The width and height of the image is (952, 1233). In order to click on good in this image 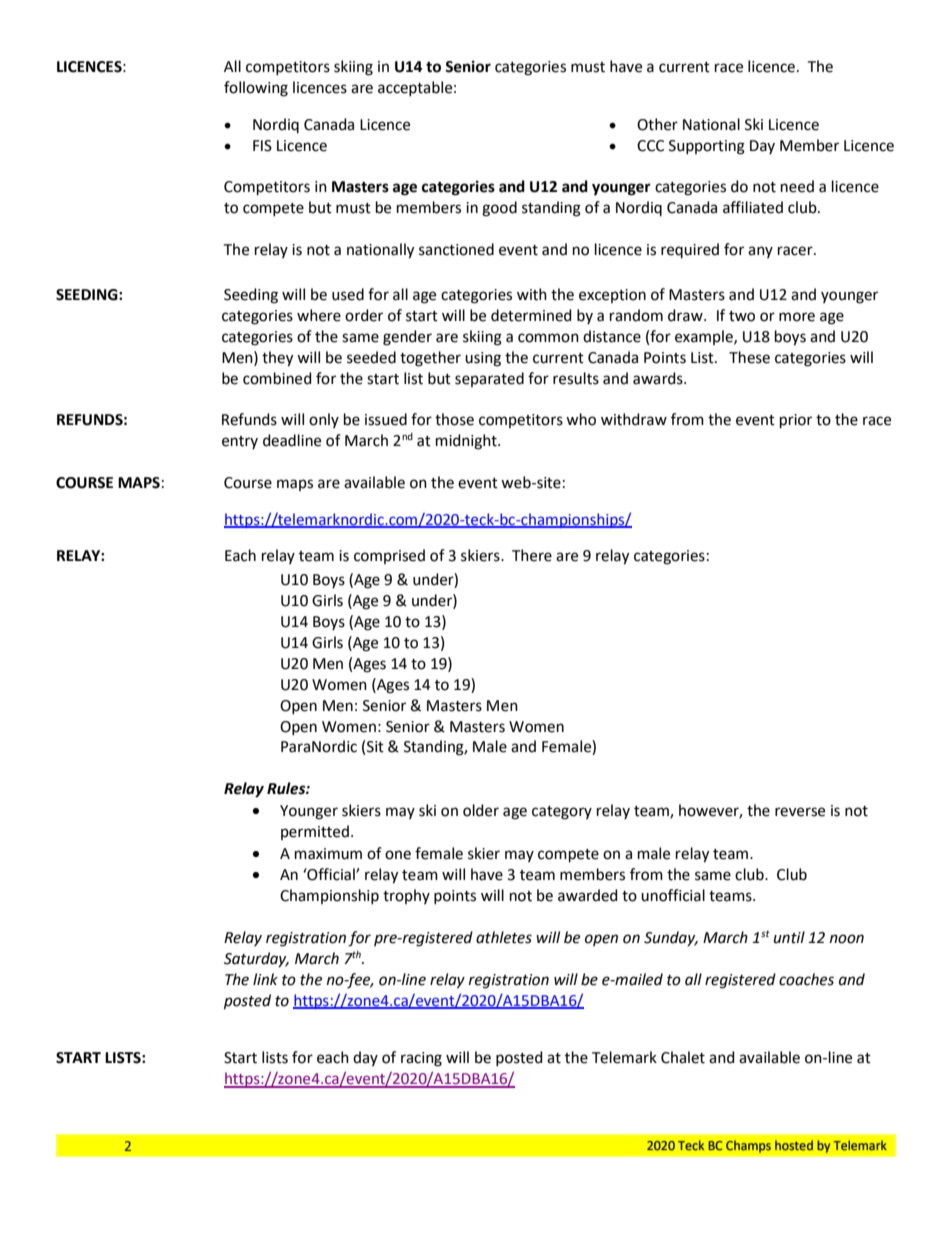, I will do `click(499, 209)`.
